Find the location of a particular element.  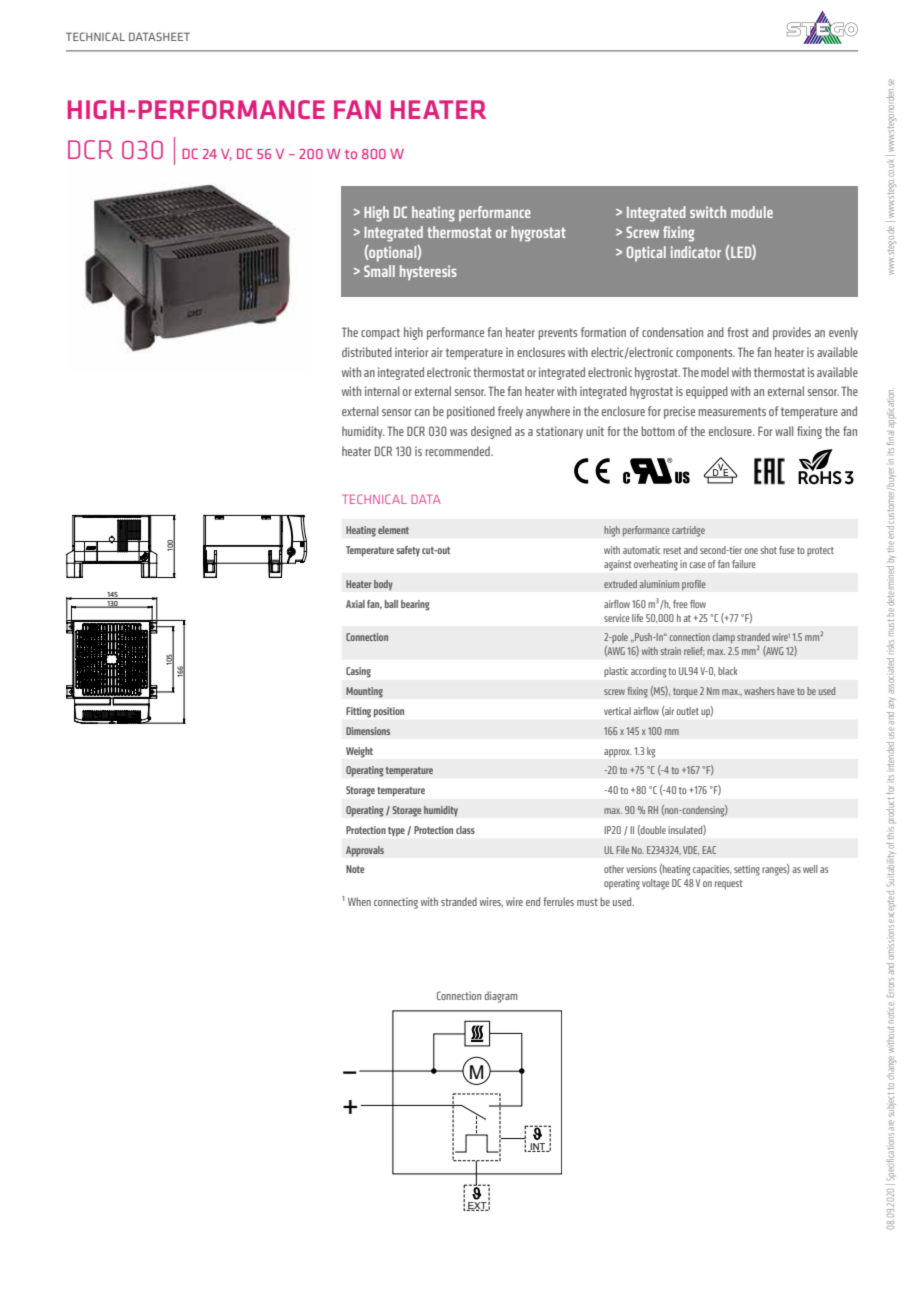

vertical is located at coordinates (617, 711).
